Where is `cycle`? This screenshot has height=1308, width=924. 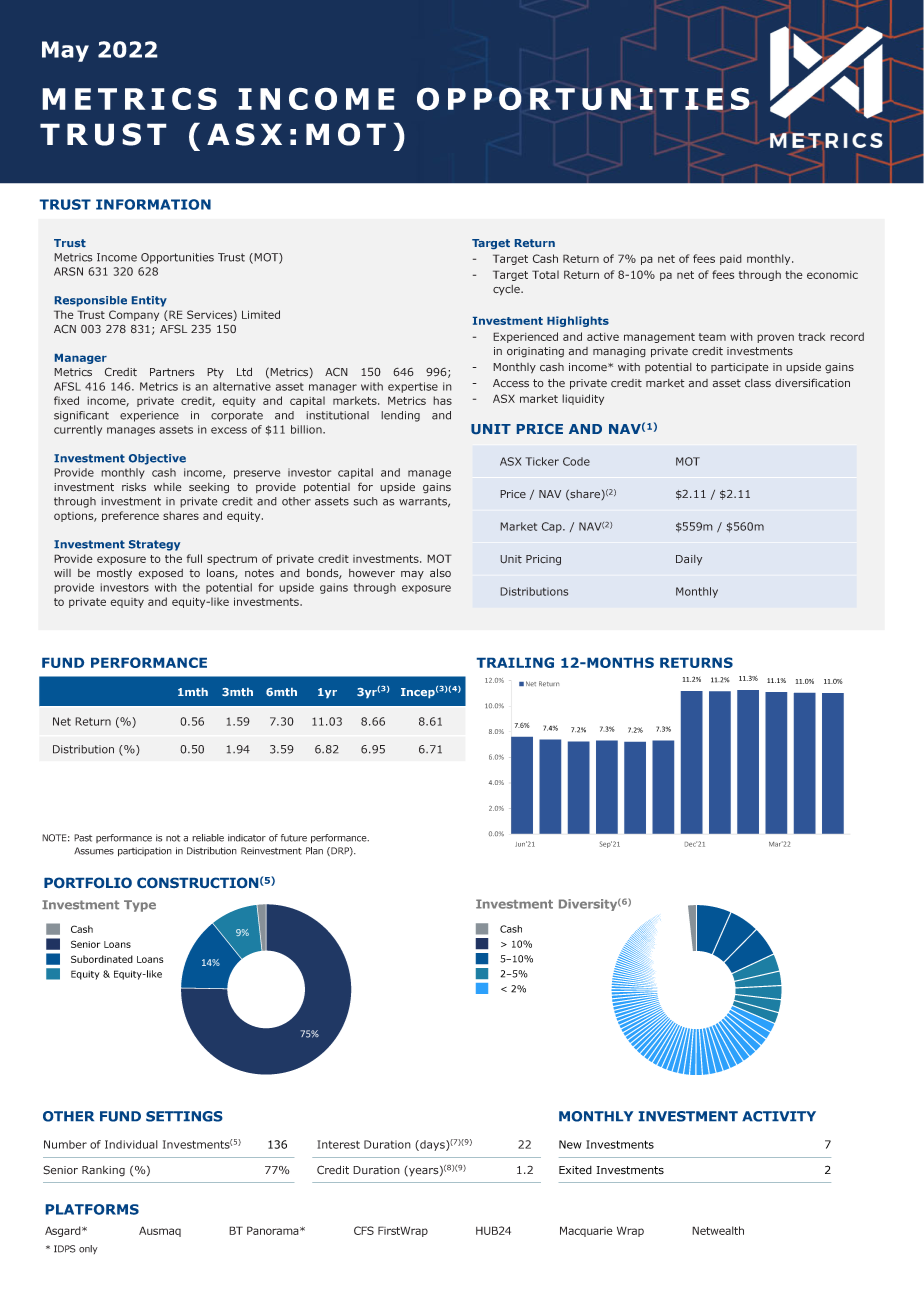
cycle is located at coordinates (507, 290).
